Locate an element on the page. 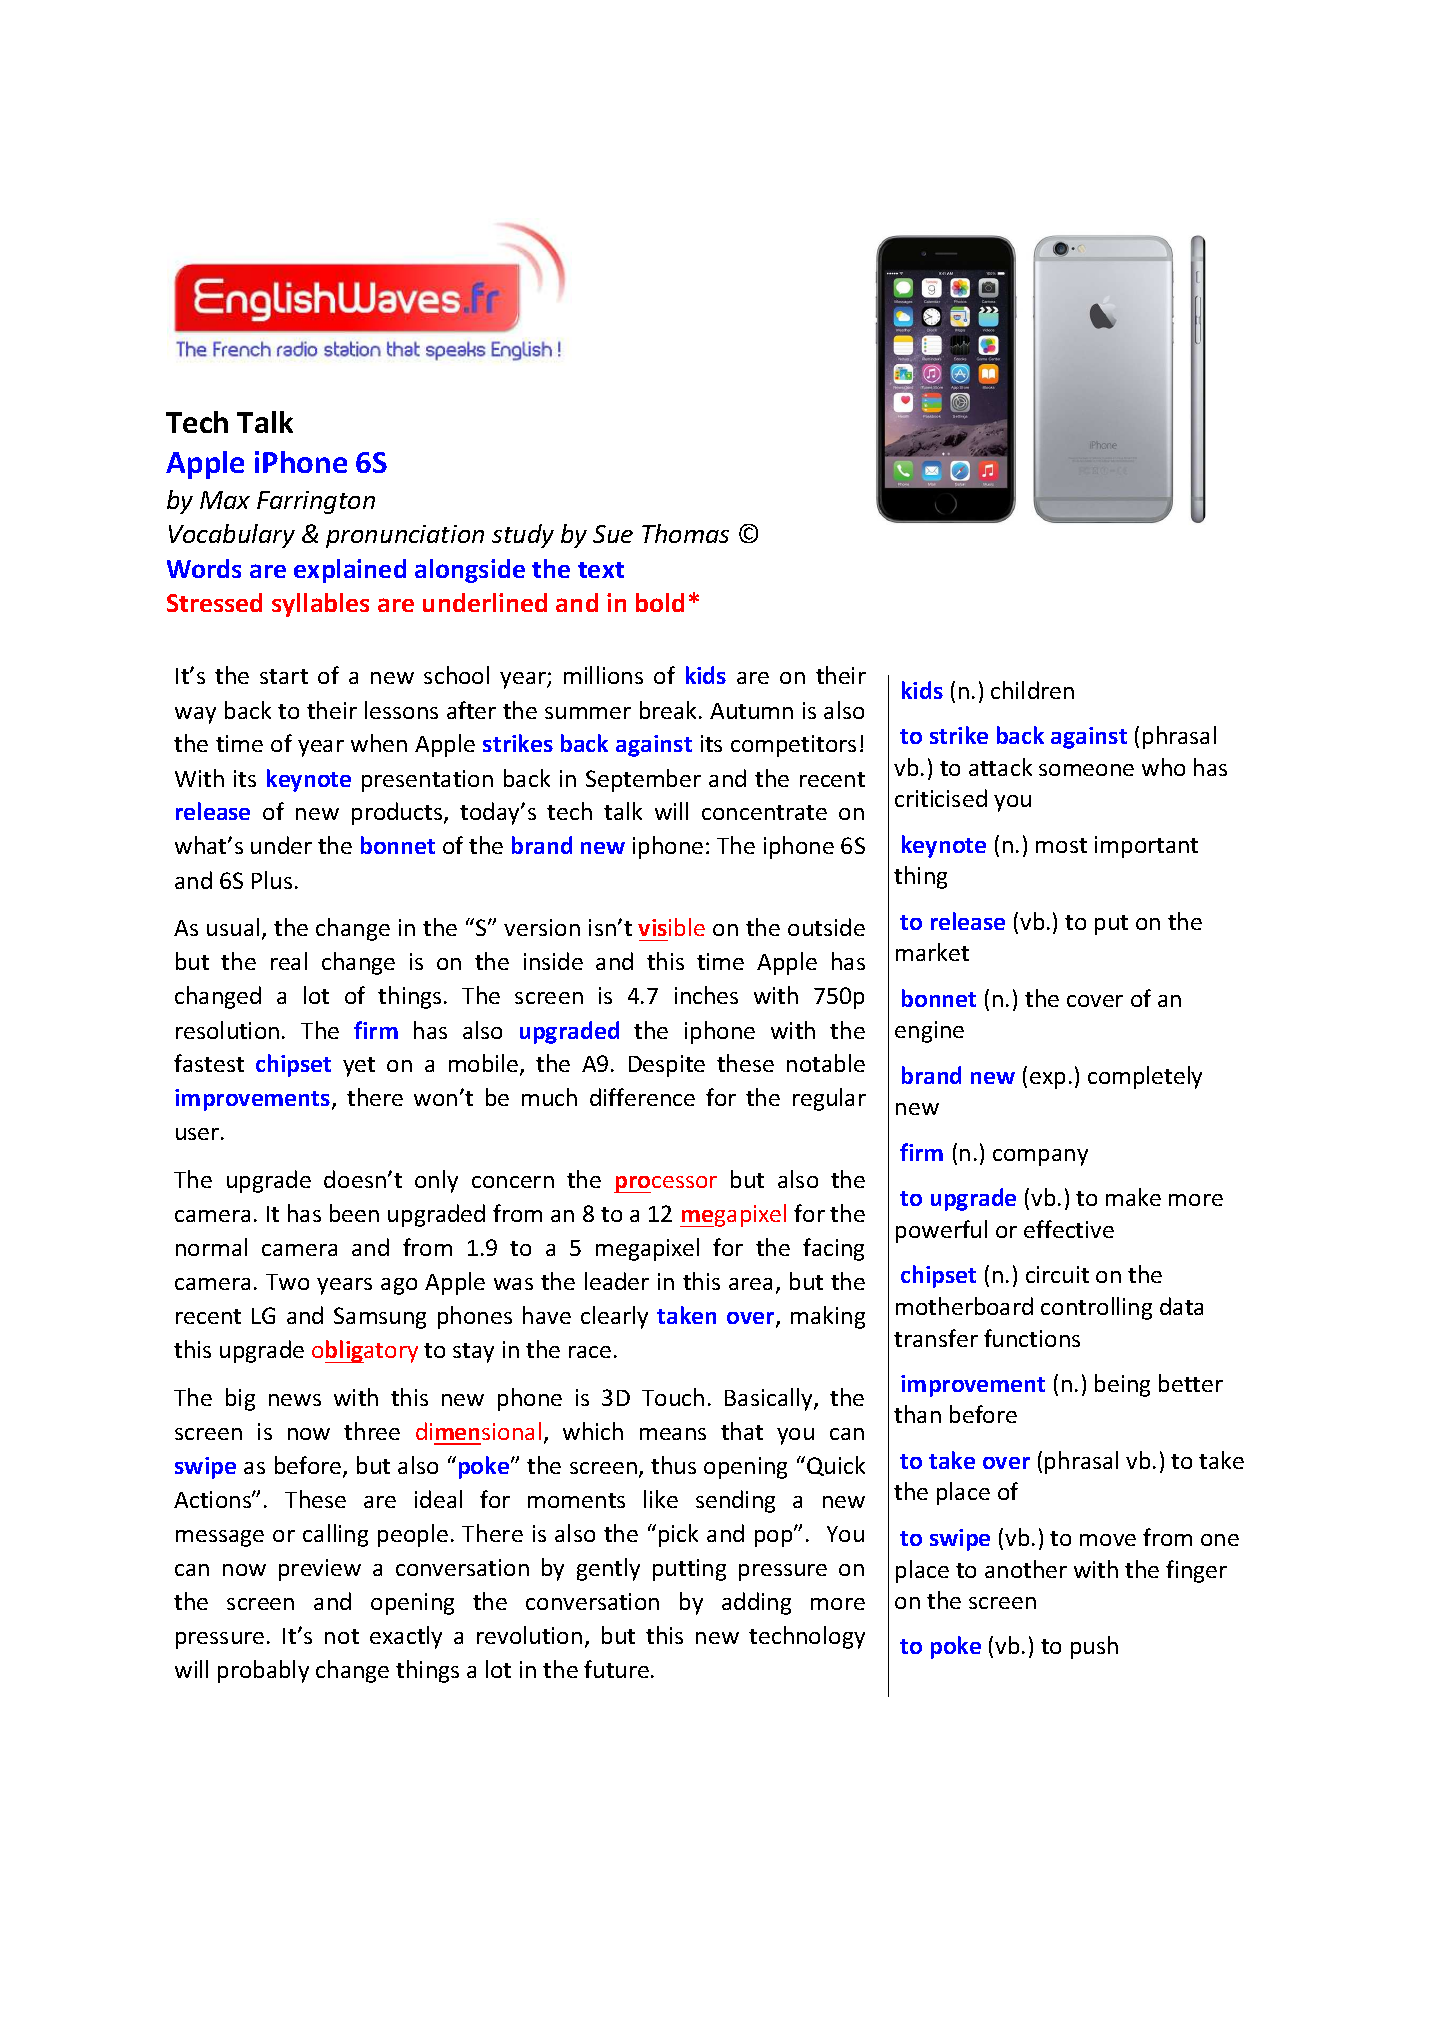  completely is located at coordinates (1145, 1077).
